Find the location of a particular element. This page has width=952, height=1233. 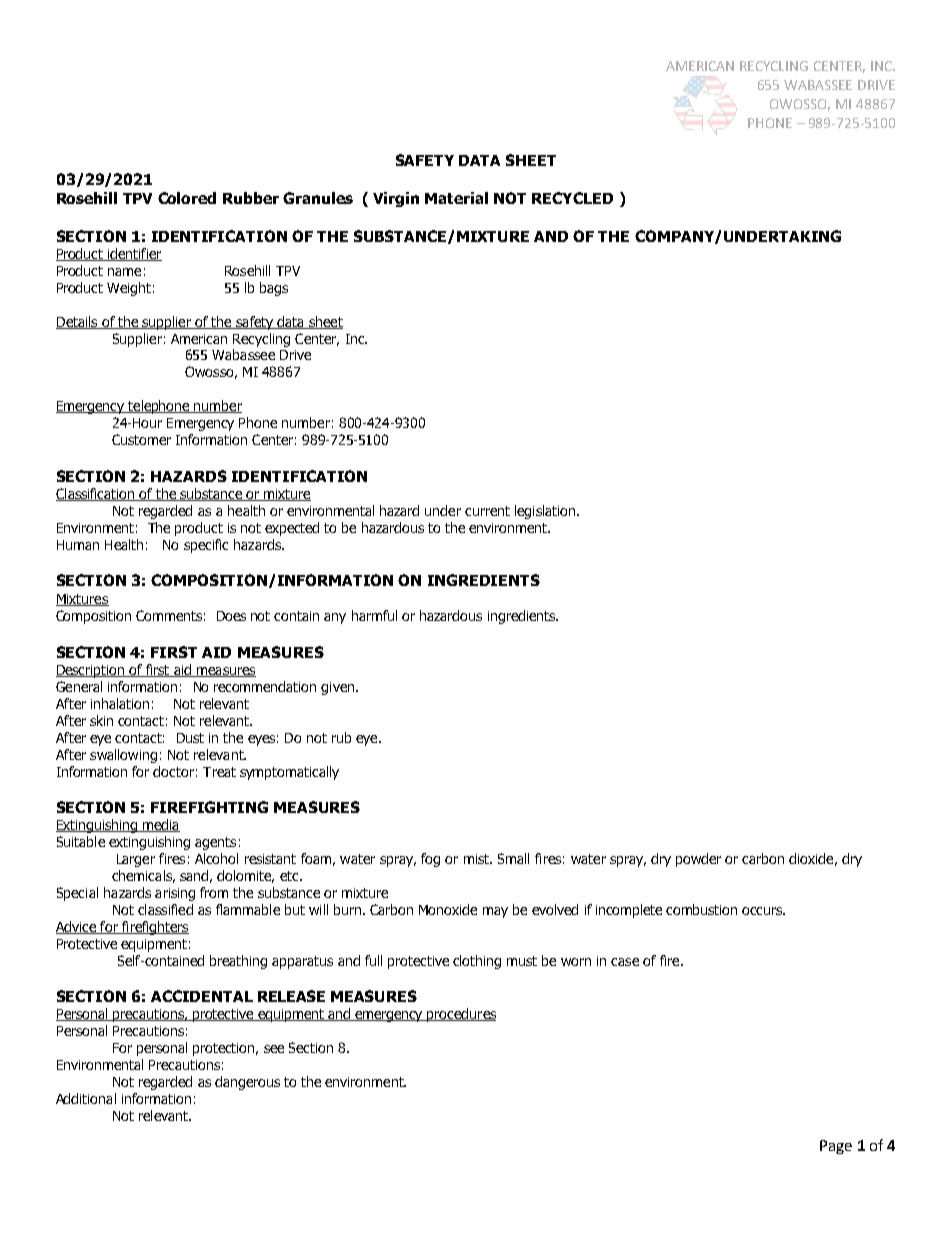

Comments is located at coordinates (169, 615).
